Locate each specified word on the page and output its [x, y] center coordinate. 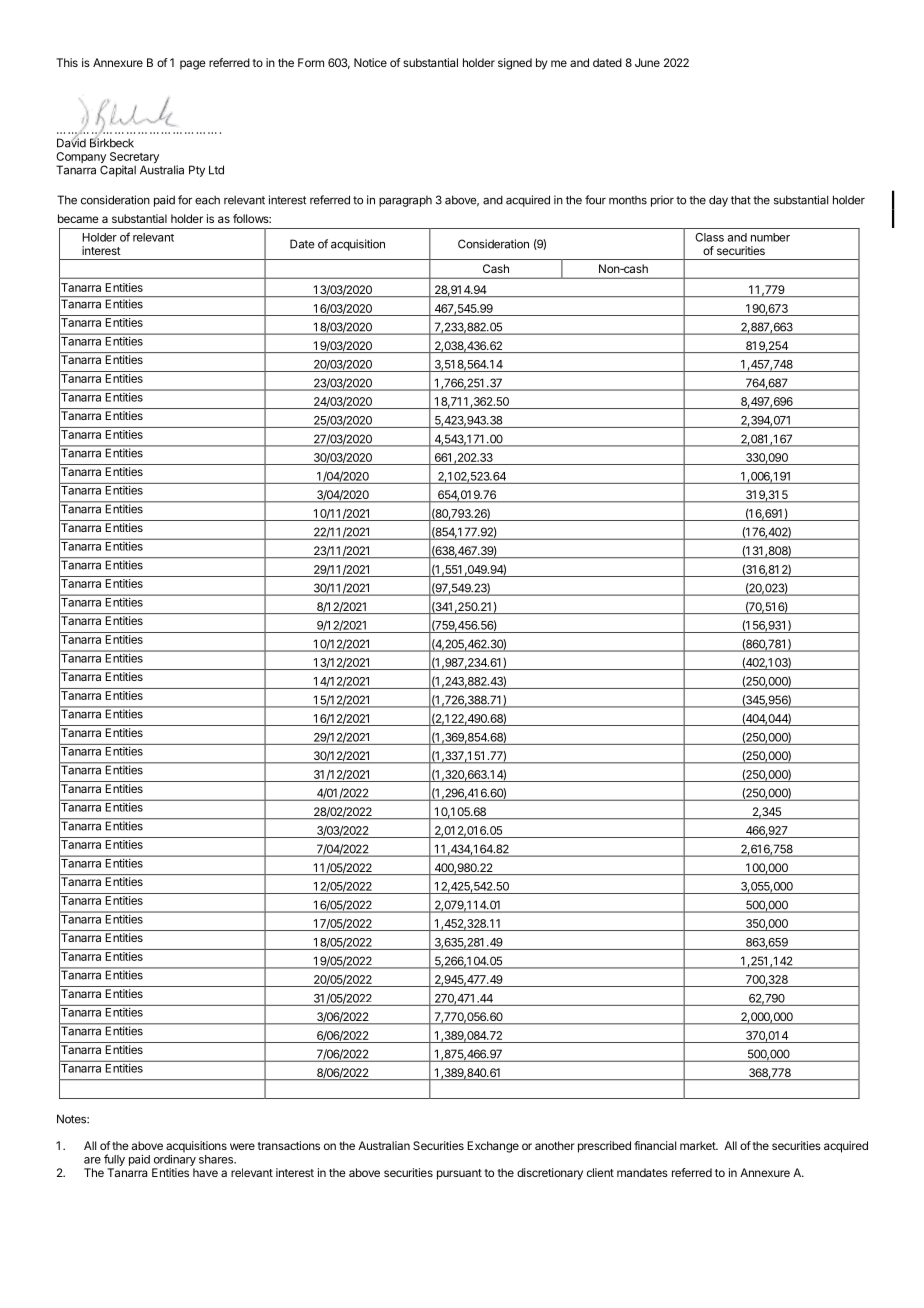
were [242, 1146]
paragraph [405, 201]
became [78, 218]
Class [709, 237]
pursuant [459, 1174]
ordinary [175, 1160]
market [698, 1145]
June [647, 62]
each [207, 200]
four [595, 200]
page [193, 65]
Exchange [493, 1147]
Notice [370, 62]
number [770, 237]
